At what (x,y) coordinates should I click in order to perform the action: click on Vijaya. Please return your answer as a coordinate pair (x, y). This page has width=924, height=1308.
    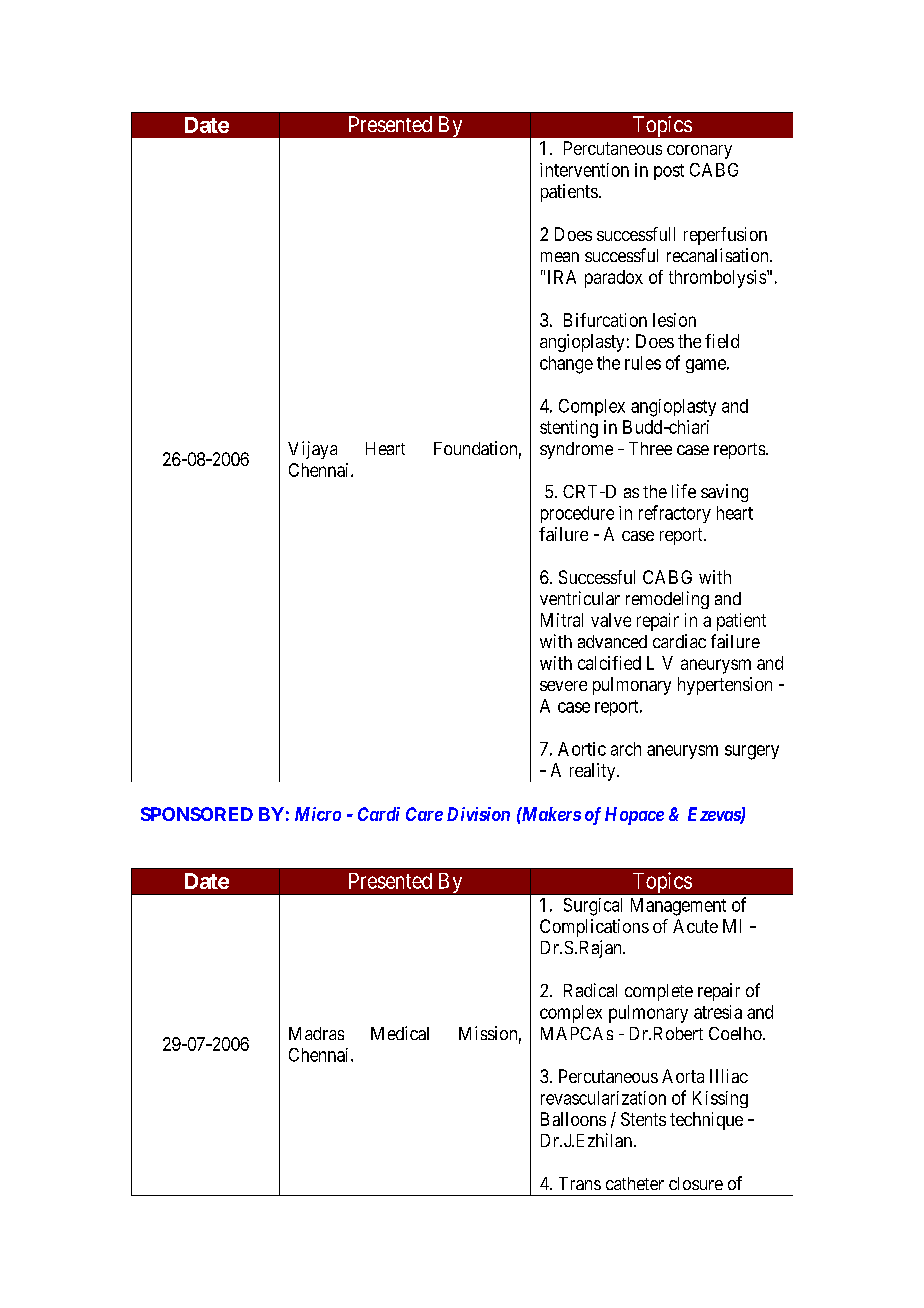
    Looking at the image, I should click on (312, 450).
